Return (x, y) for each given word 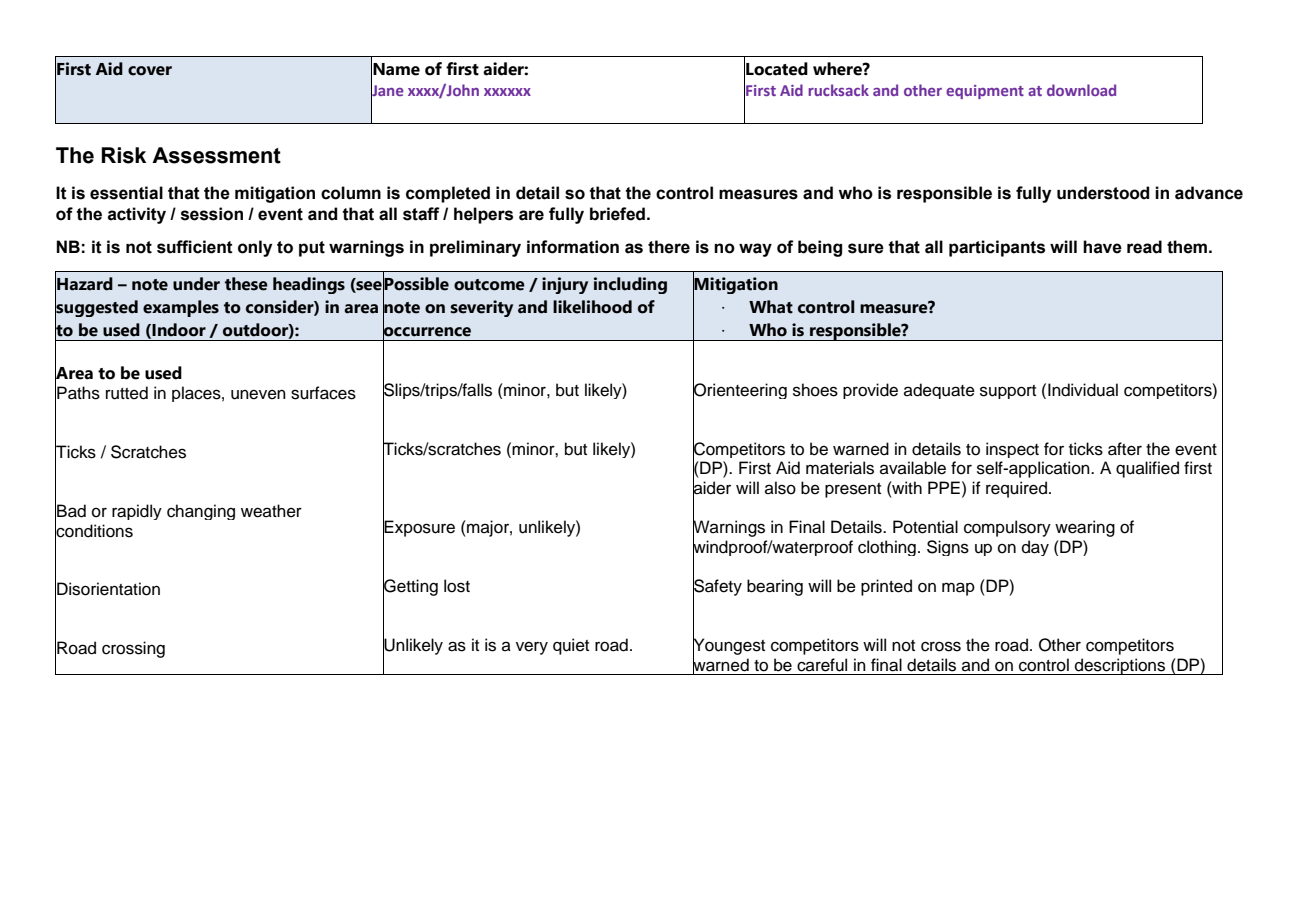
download (1081, 90)
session (212, 214)
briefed (617, 214)
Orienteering (740, 391)
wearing (1085, 528)
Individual (1083, 390)
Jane (387, 90)
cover (150, 71)
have (1102, 247)
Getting (410, 587)
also (780, 488)
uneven (258, 394)
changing (201, 512)
